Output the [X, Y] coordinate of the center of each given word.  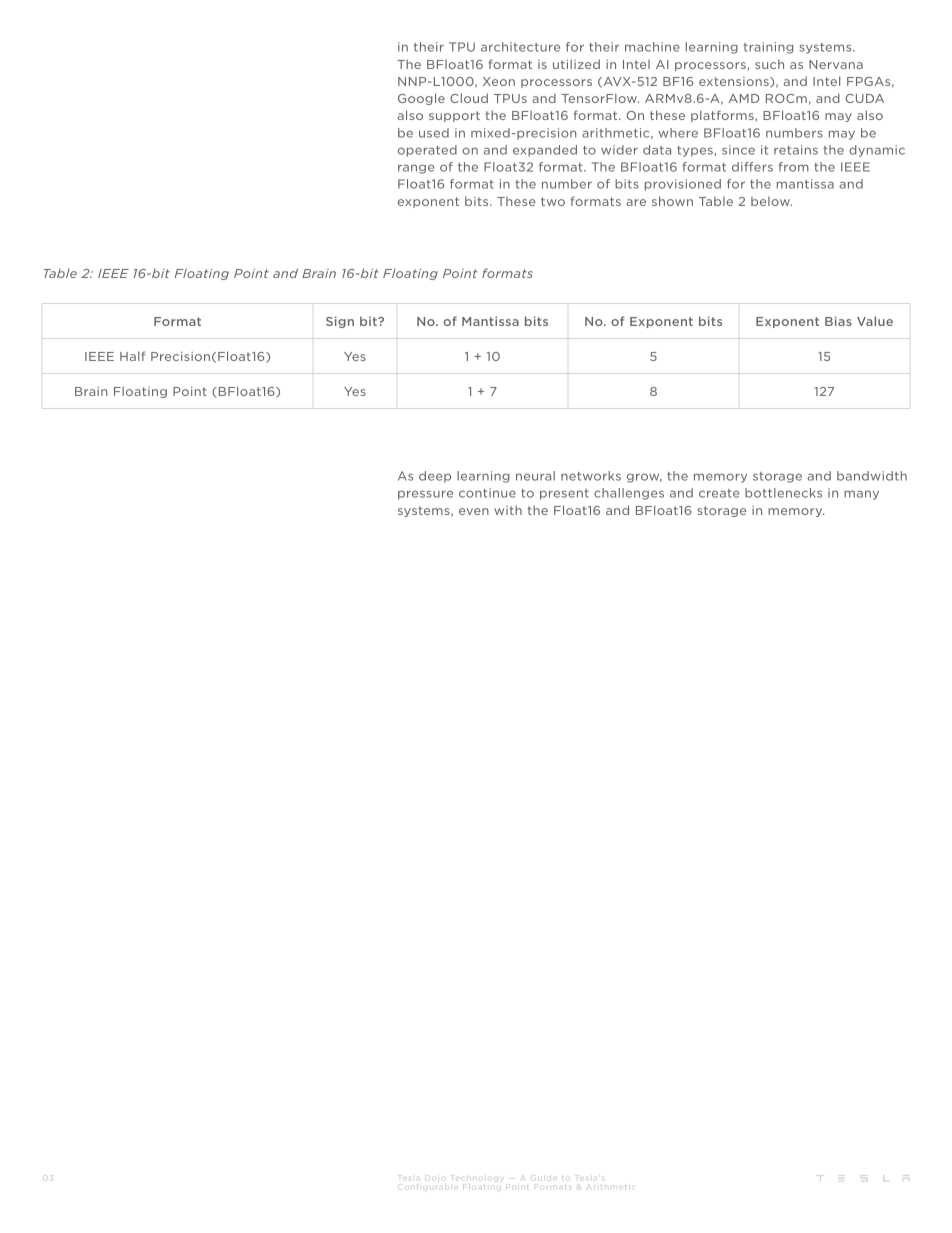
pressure [425, 495]
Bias [838, 321]
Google [421, 99]
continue [487, 493]
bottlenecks [783, 493]
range [416, 169]
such [769, 64]
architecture [520, 47]
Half [132, 356]
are [636, 202]
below [771, 201]
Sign [340, 322]
